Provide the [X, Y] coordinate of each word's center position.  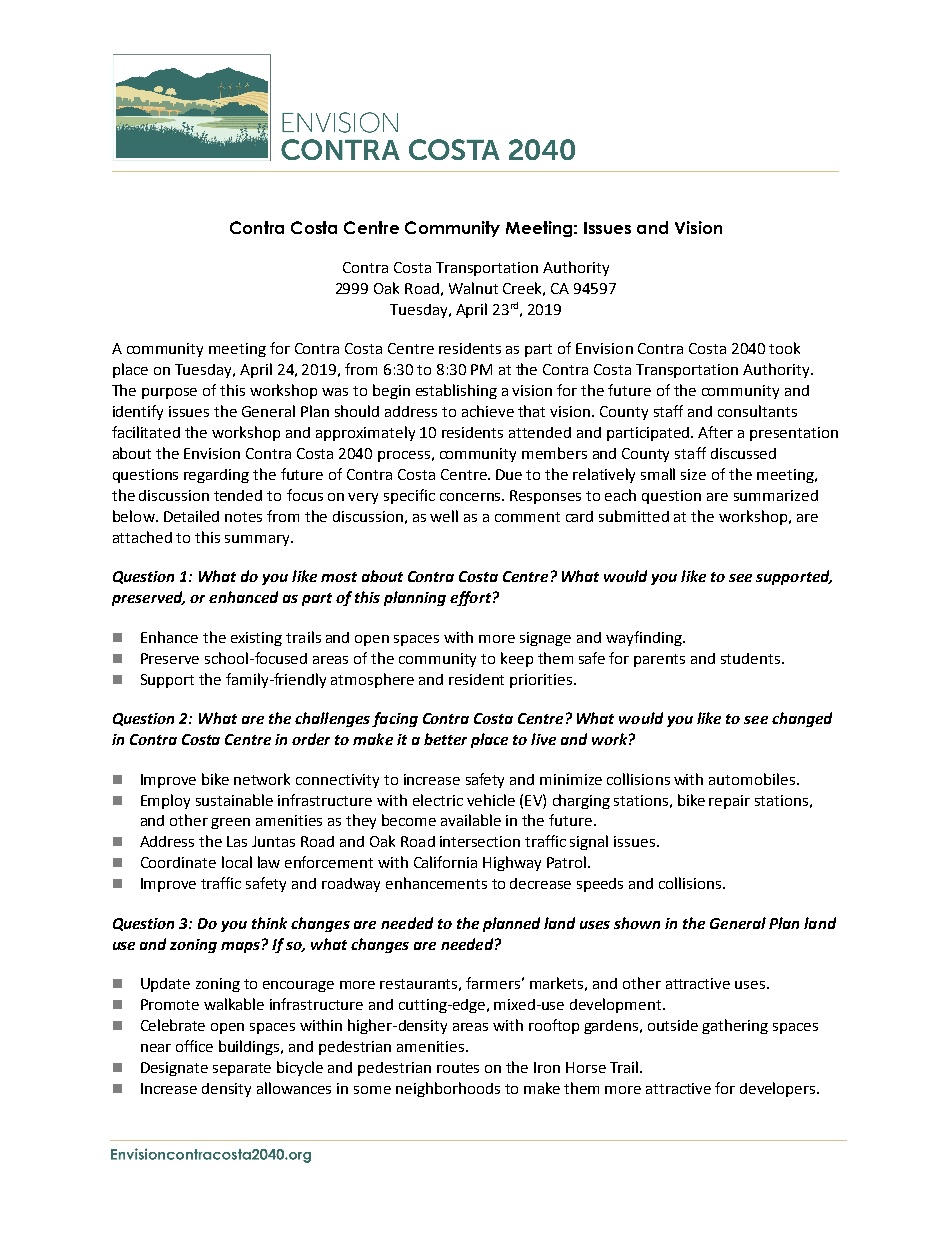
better [445, 739]
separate [242, 1069]
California [445, 862]
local [237, 862]
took [784, 348]
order [311, 739]
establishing [456, 391]
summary [259, 540]
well [444, 516]
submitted [634, 516]
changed [802, 719]
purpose [169, 393]
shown [637, 923]
